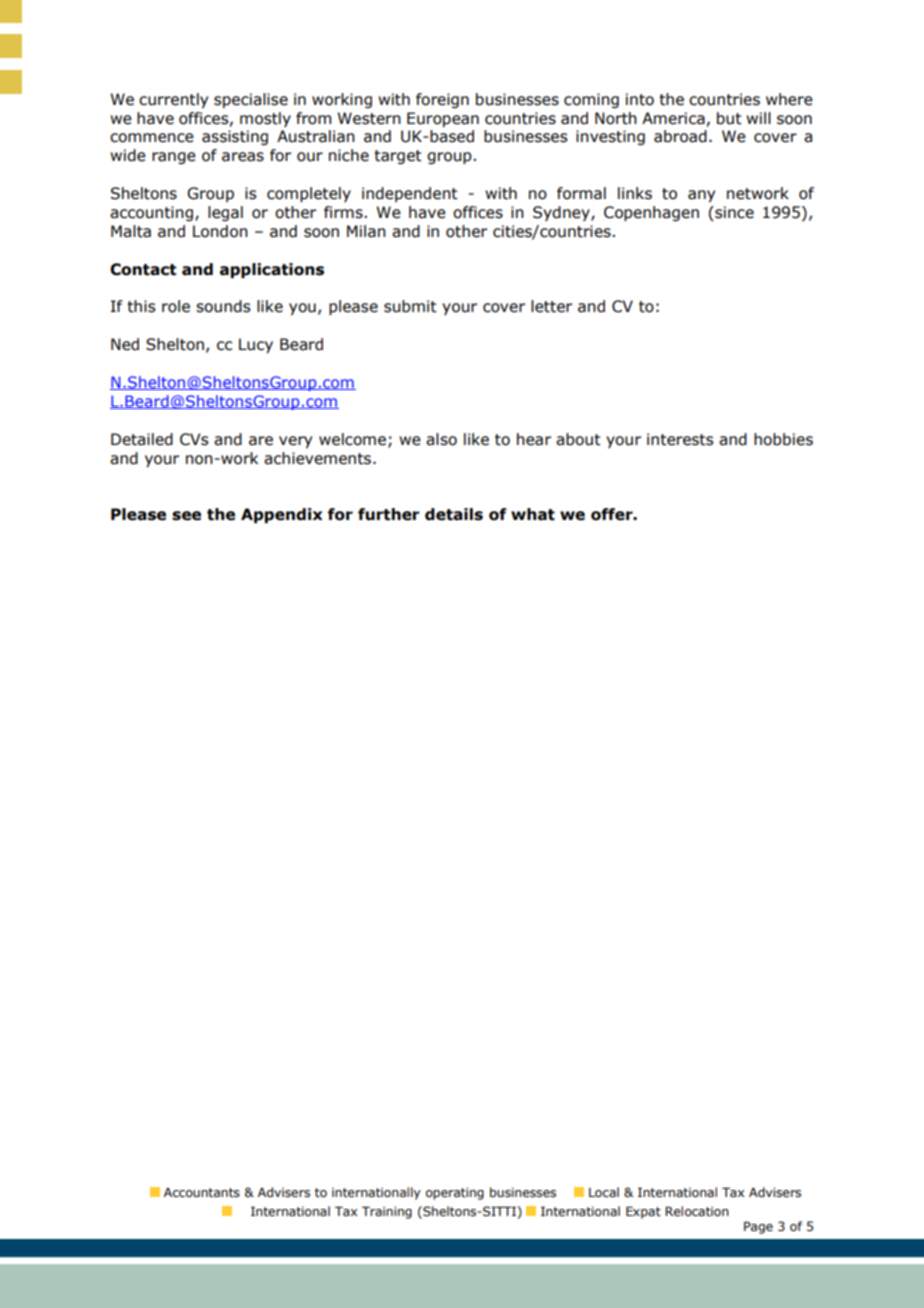 This screenshot has height=1308, width=924. I want to click on what, so click(533, 514).
